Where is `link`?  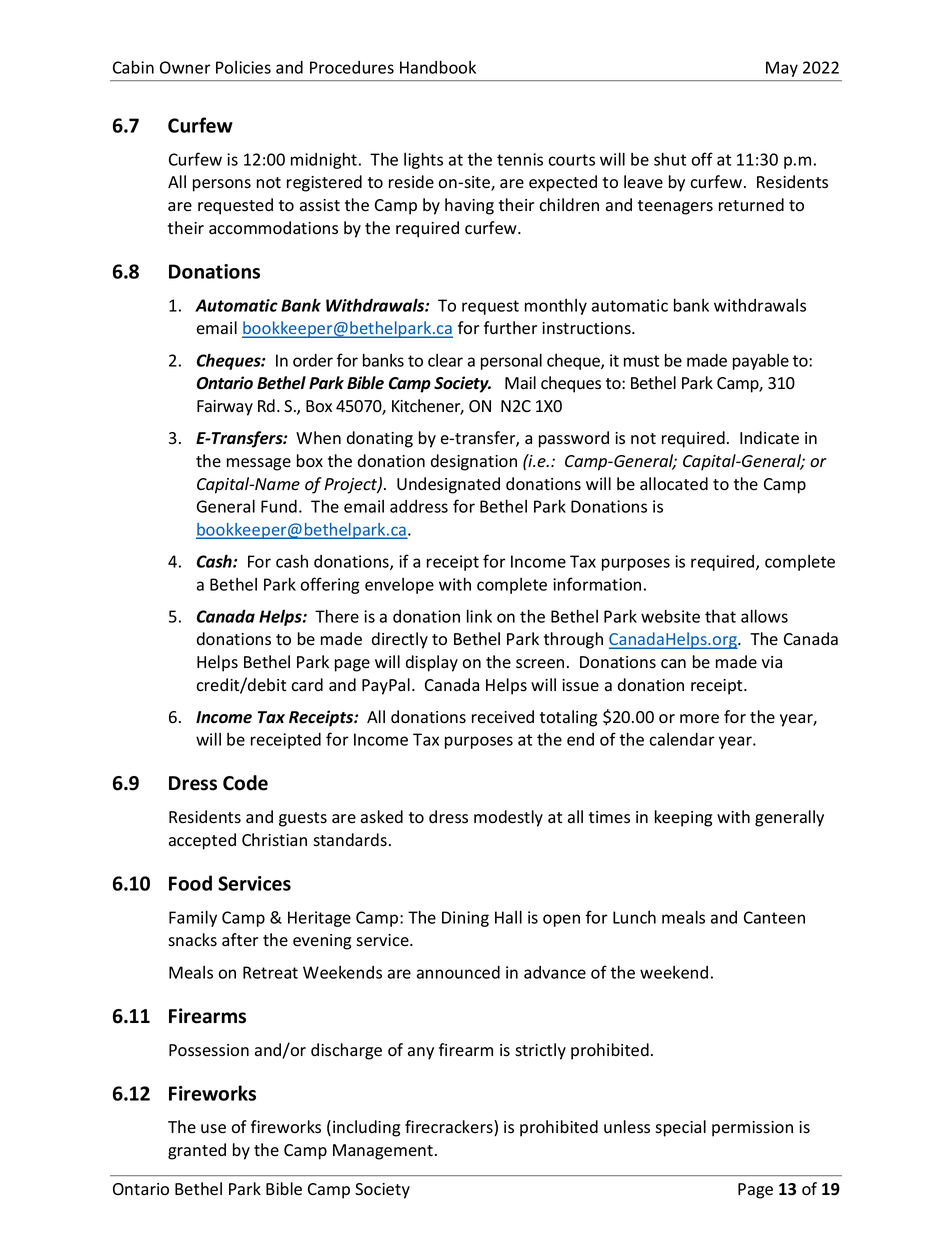 link is located at coordinates (479, 616).
